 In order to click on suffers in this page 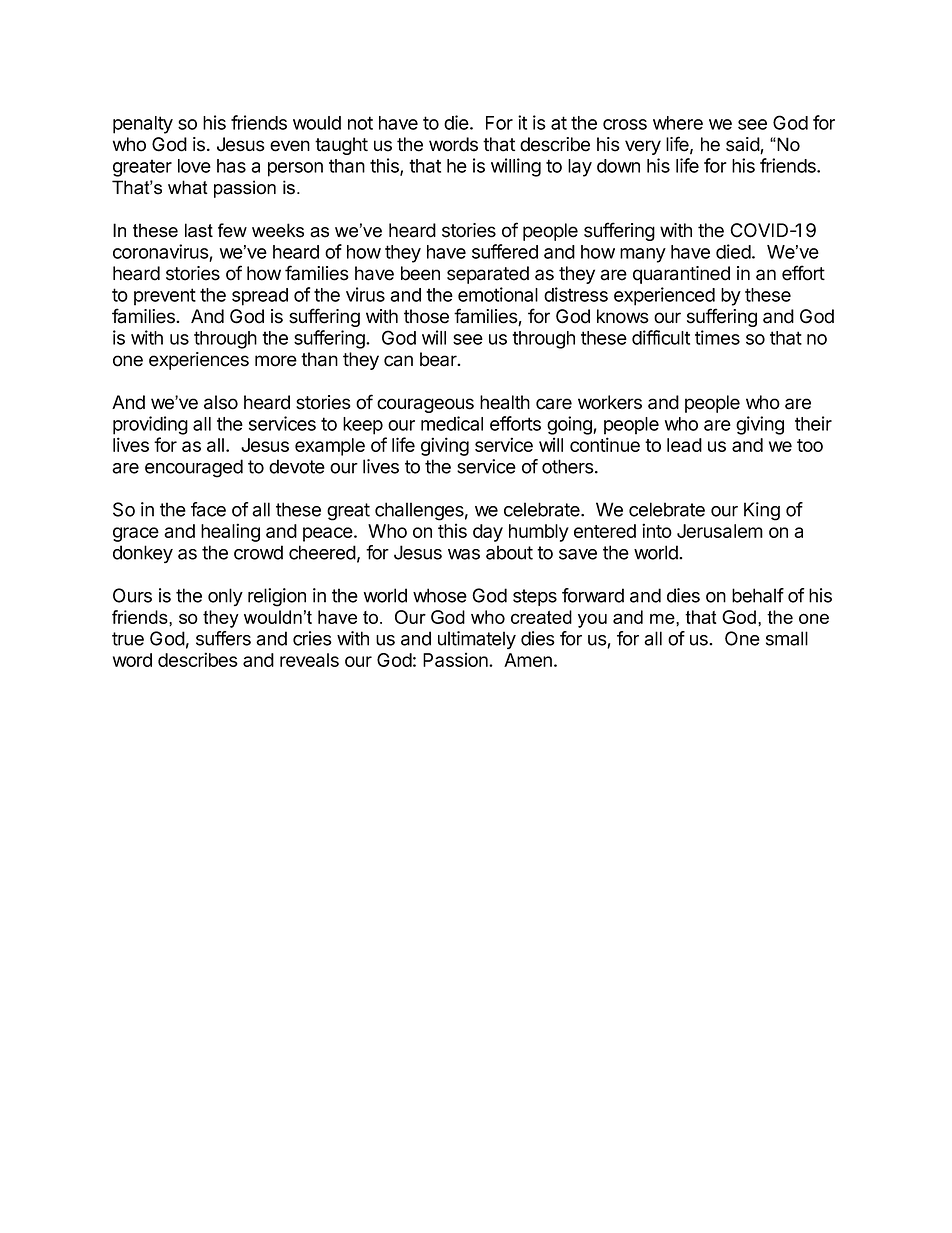, I will do `click(223, 638)`.
